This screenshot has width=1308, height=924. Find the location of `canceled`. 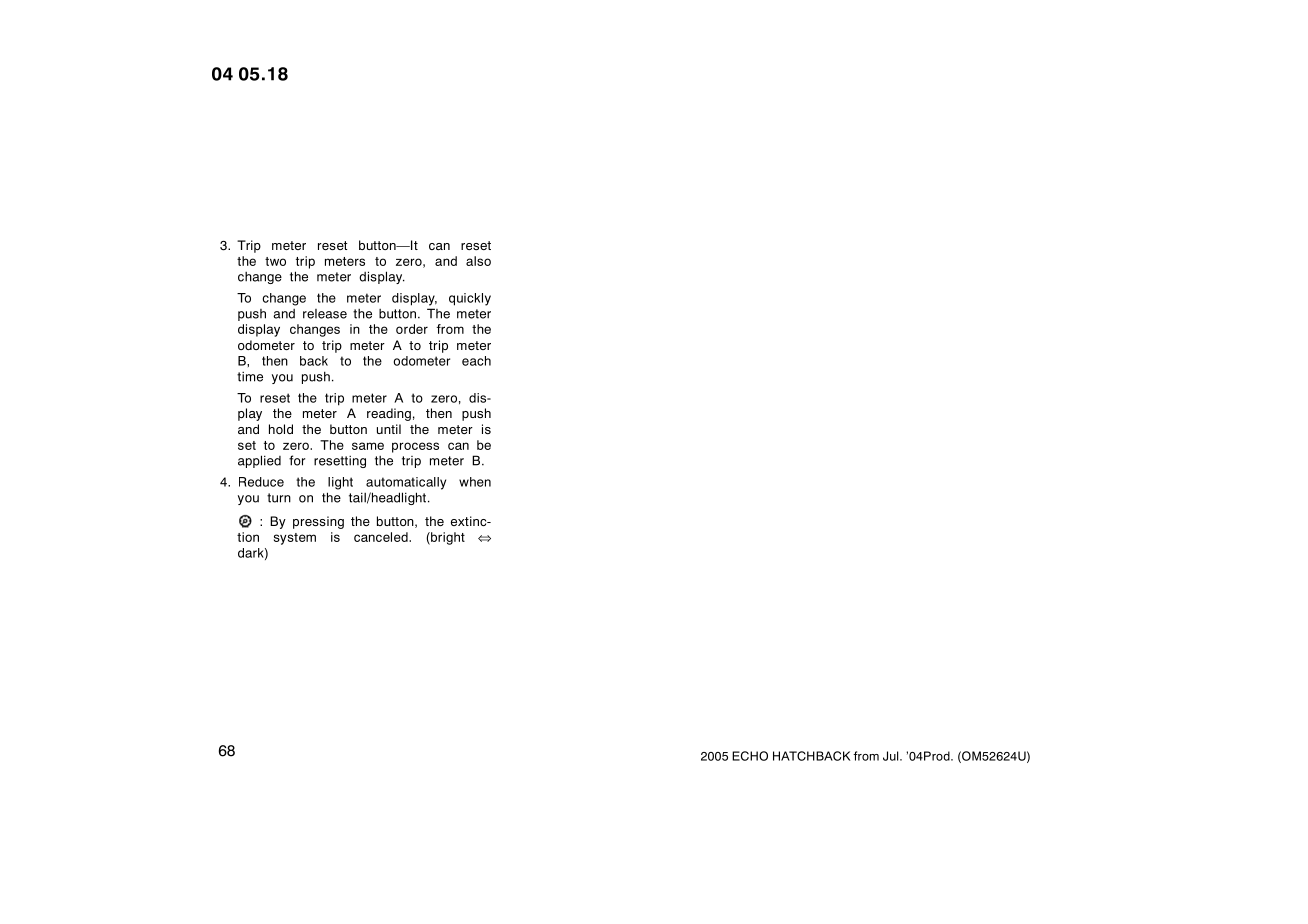

canceled is located at coordinates (382, 537).
